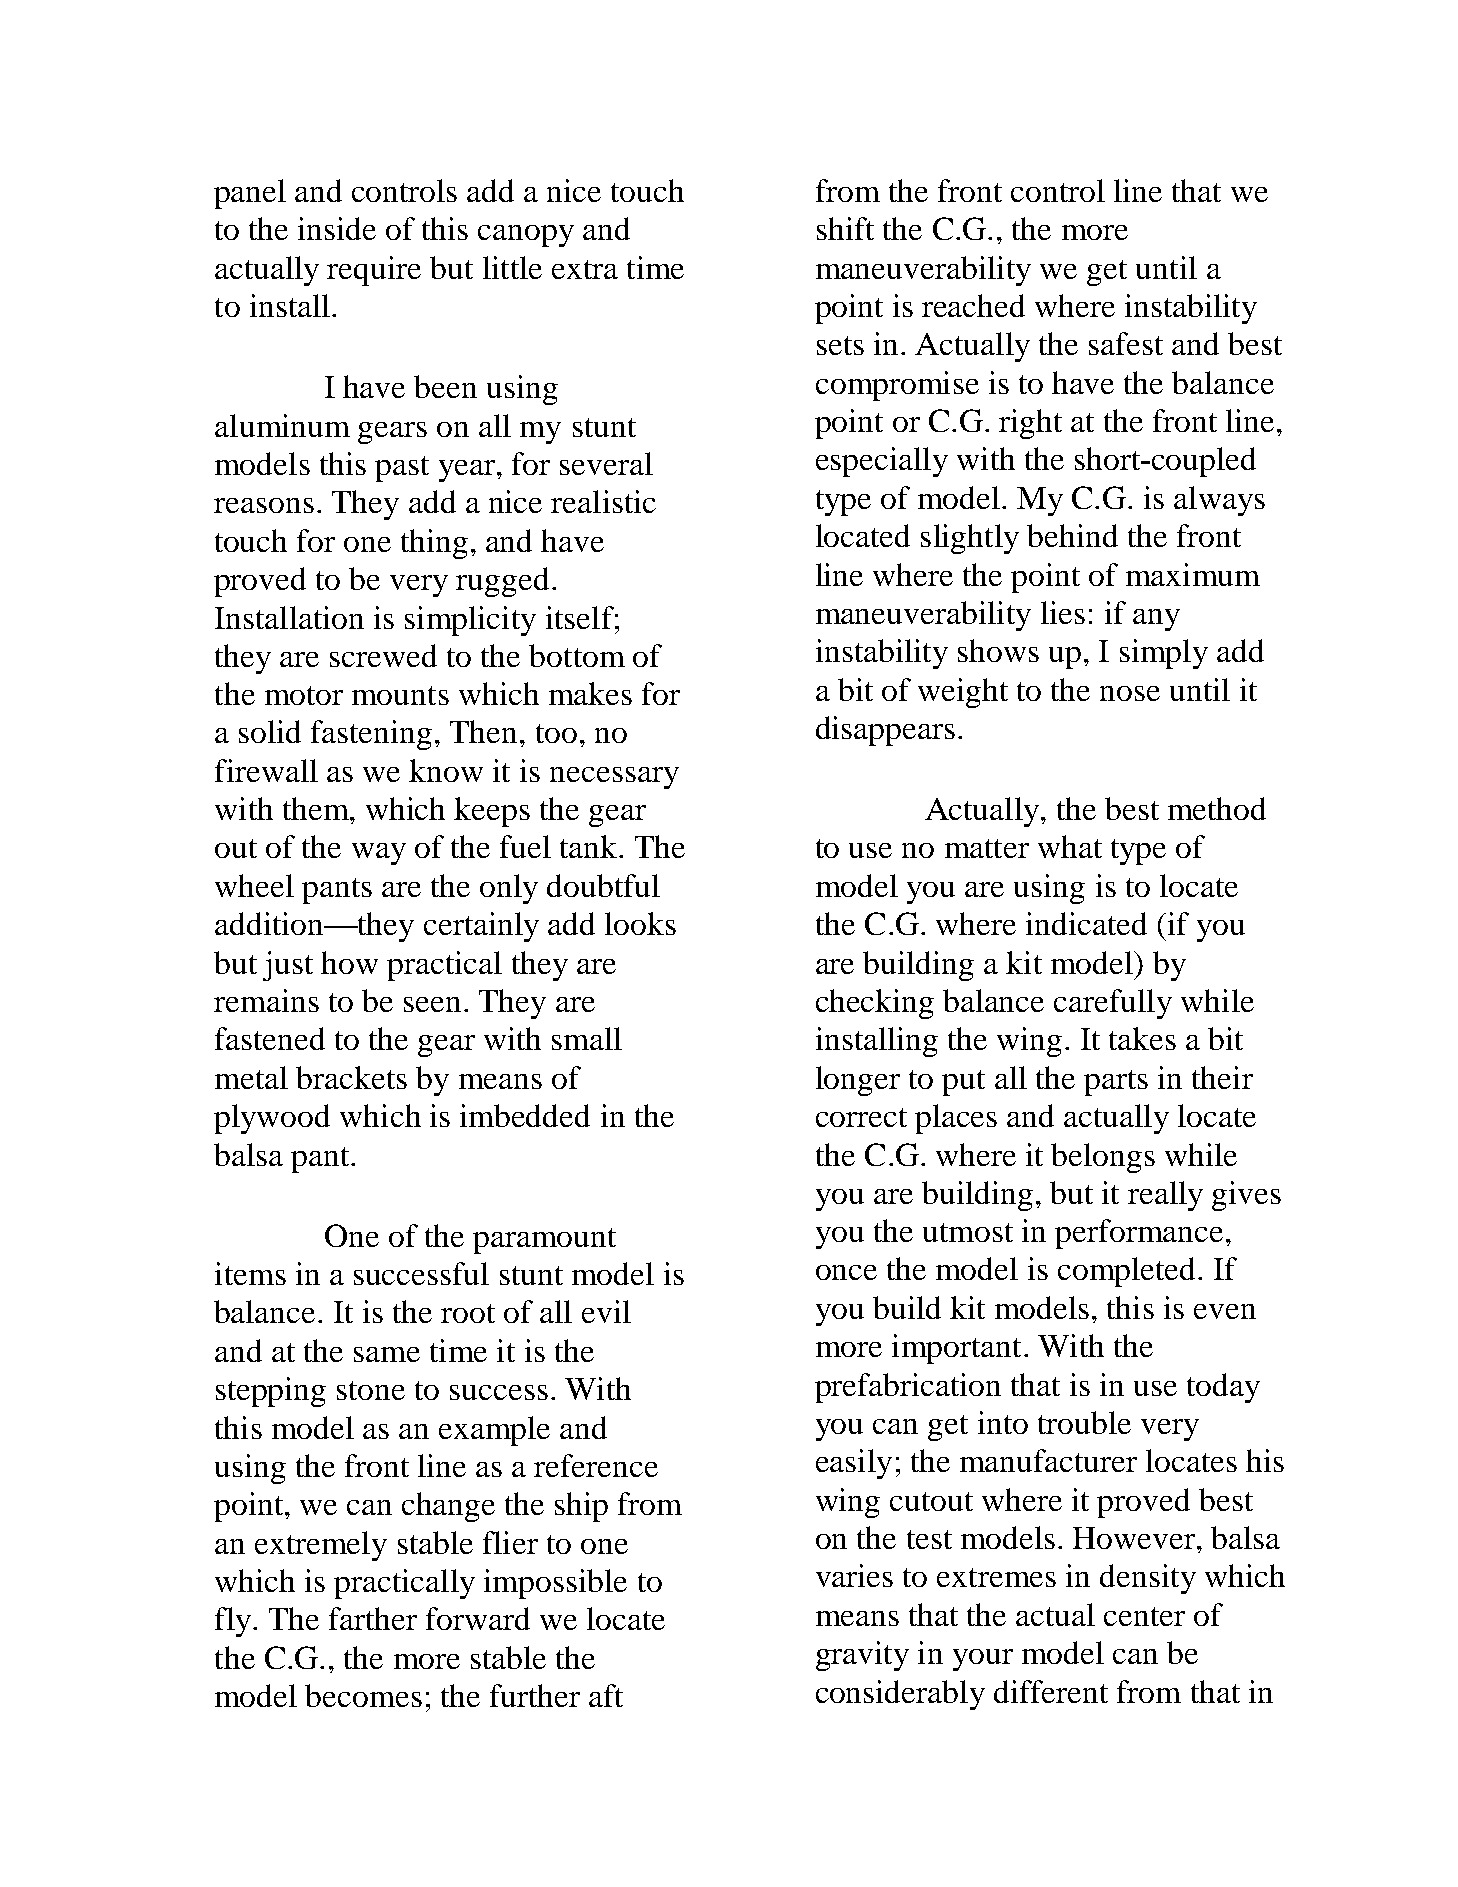 This screenshot has width=1458, height=1887. Describe the element at coordinates (1156, 620) in the screenshot. I see `any` at that location.
